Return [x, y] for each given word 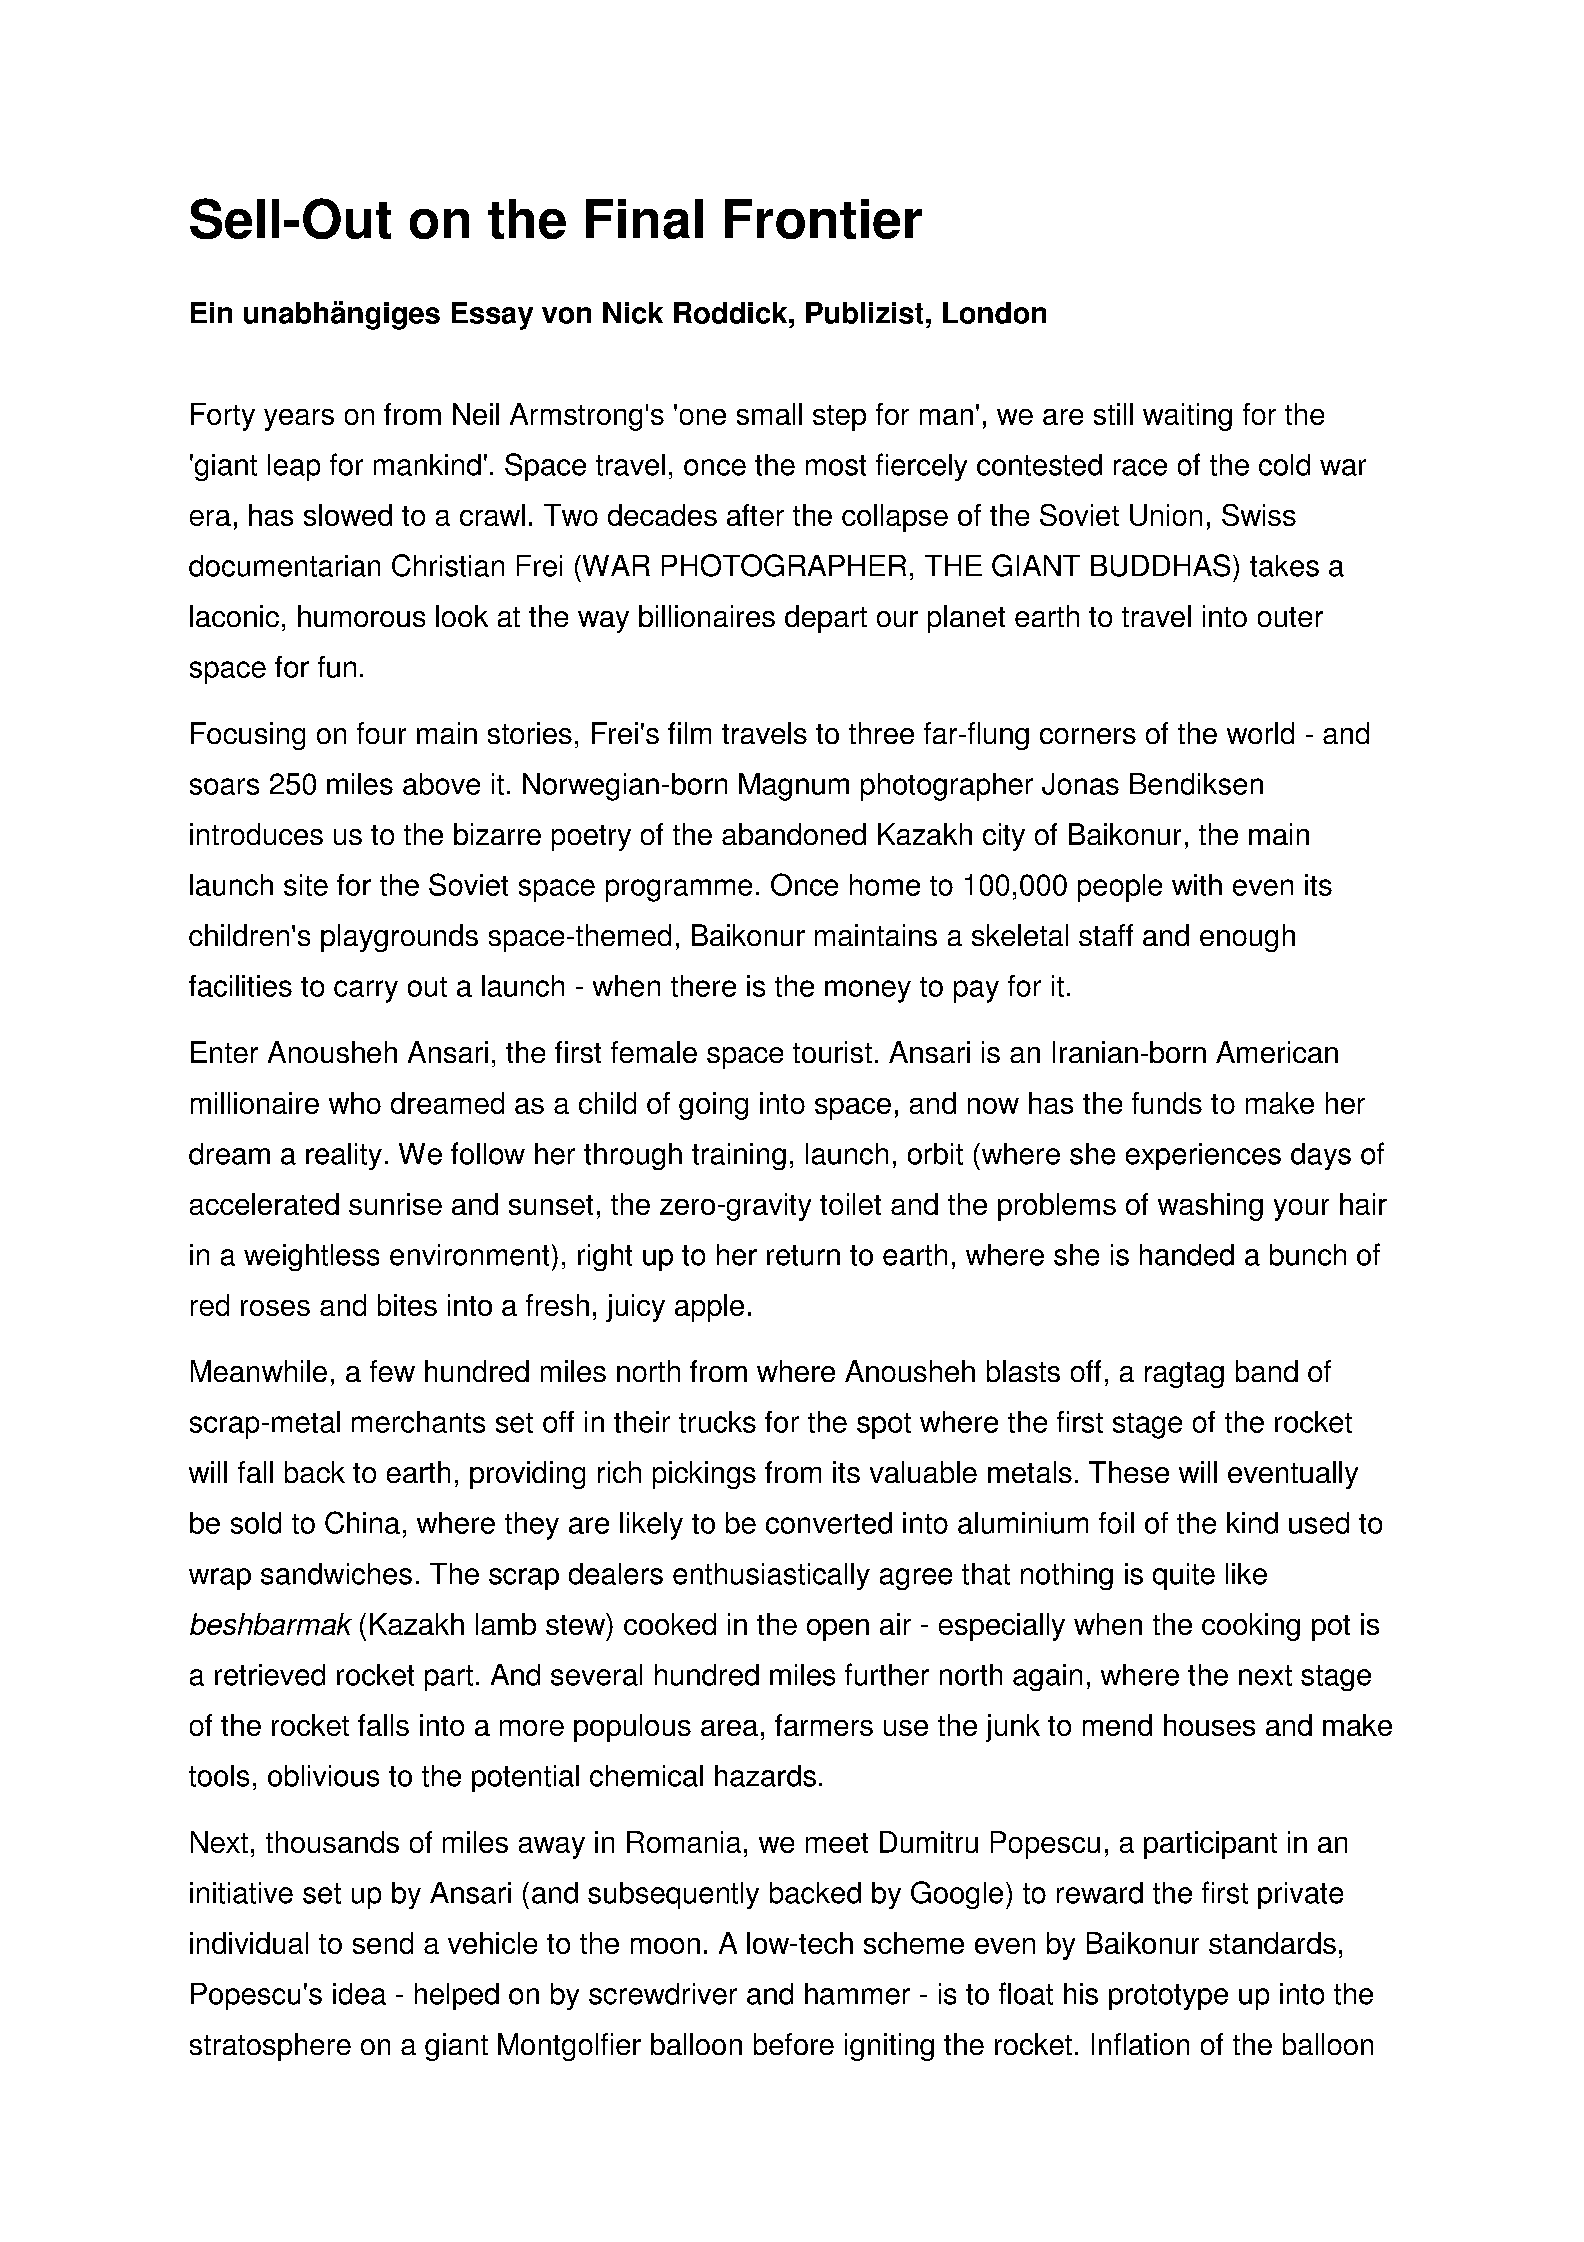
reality [344, 1156]
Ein [211, 312]
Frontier [823, 219]
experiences [1203, 1156]
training [739, 1156]
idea [359, 1994]
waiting [1187, 417]
